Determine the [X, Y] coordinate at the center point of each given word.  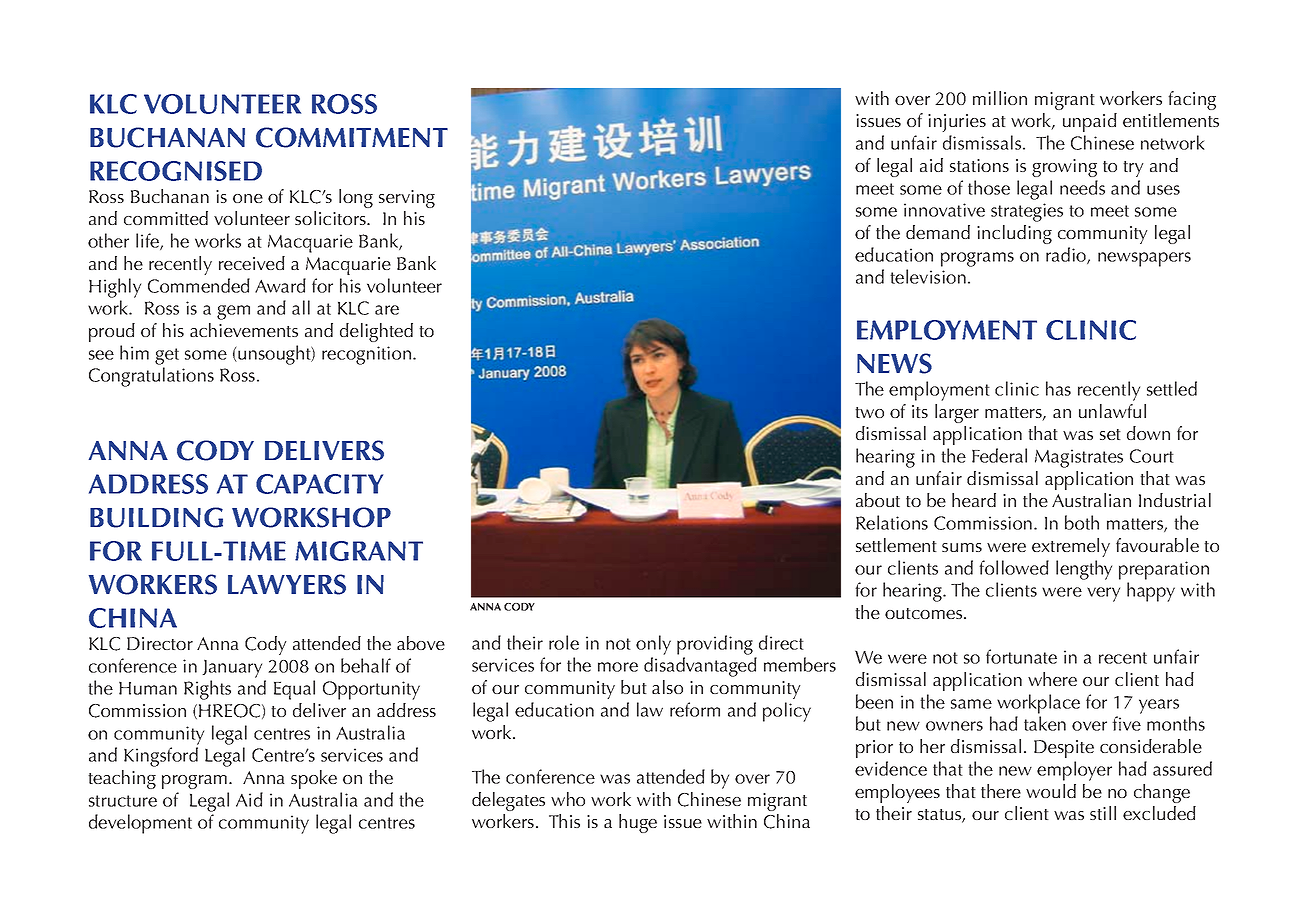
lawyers [287, 584]
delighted [376, 332]
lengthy [1084, 570]
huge [638, 823]
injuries [957, 123]
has [1058, 388]
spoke [314, 779]
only [653, 645]
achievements [244, 330]
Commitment [352, 137]
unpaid [1090, 122]
